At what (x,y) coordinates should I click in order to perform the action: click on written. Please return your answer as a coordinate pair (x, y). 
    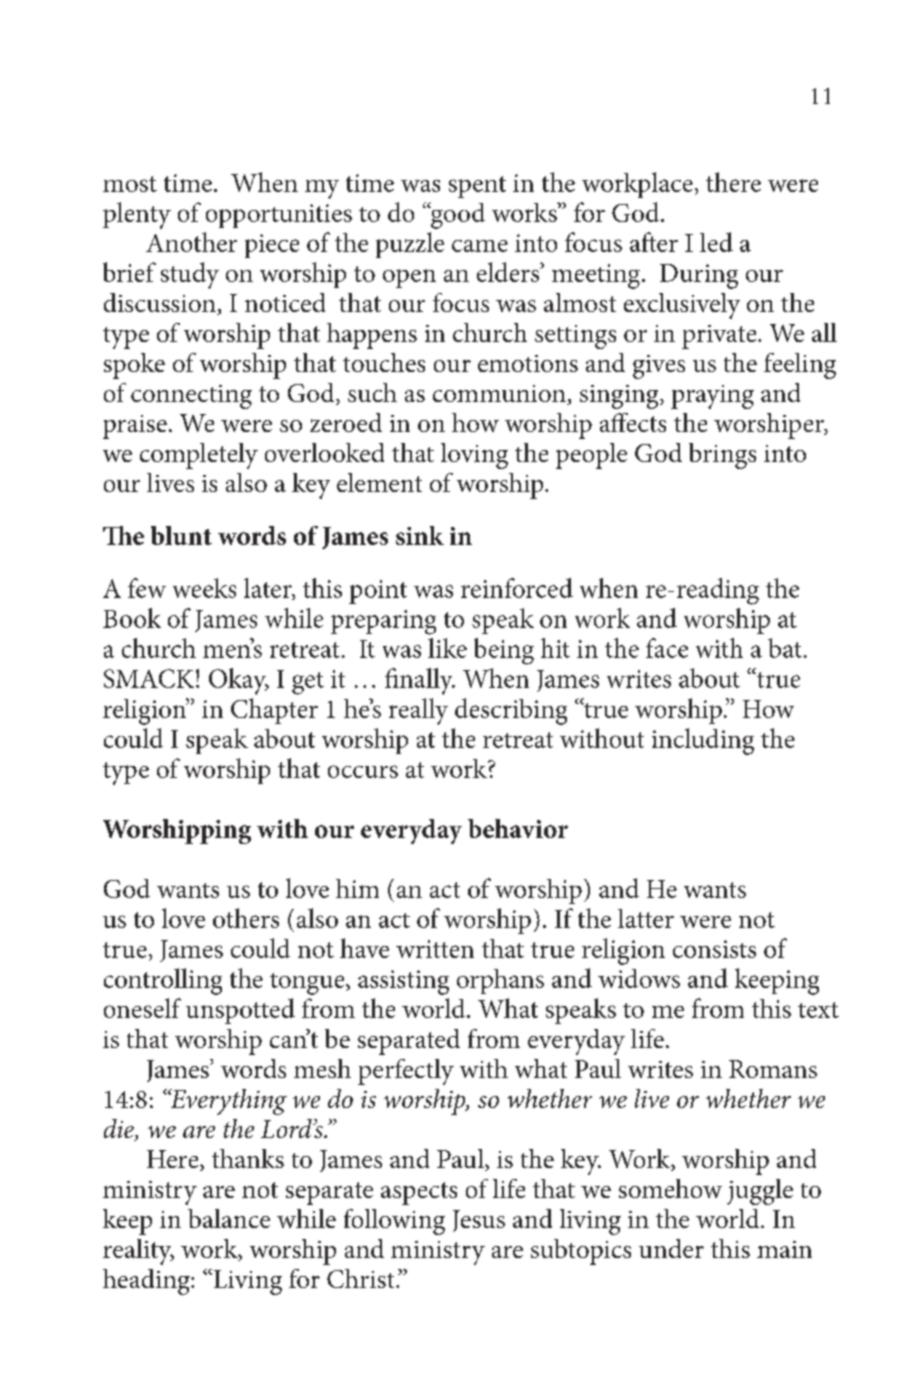
    Looking at the image, I should click on (435, 949).
